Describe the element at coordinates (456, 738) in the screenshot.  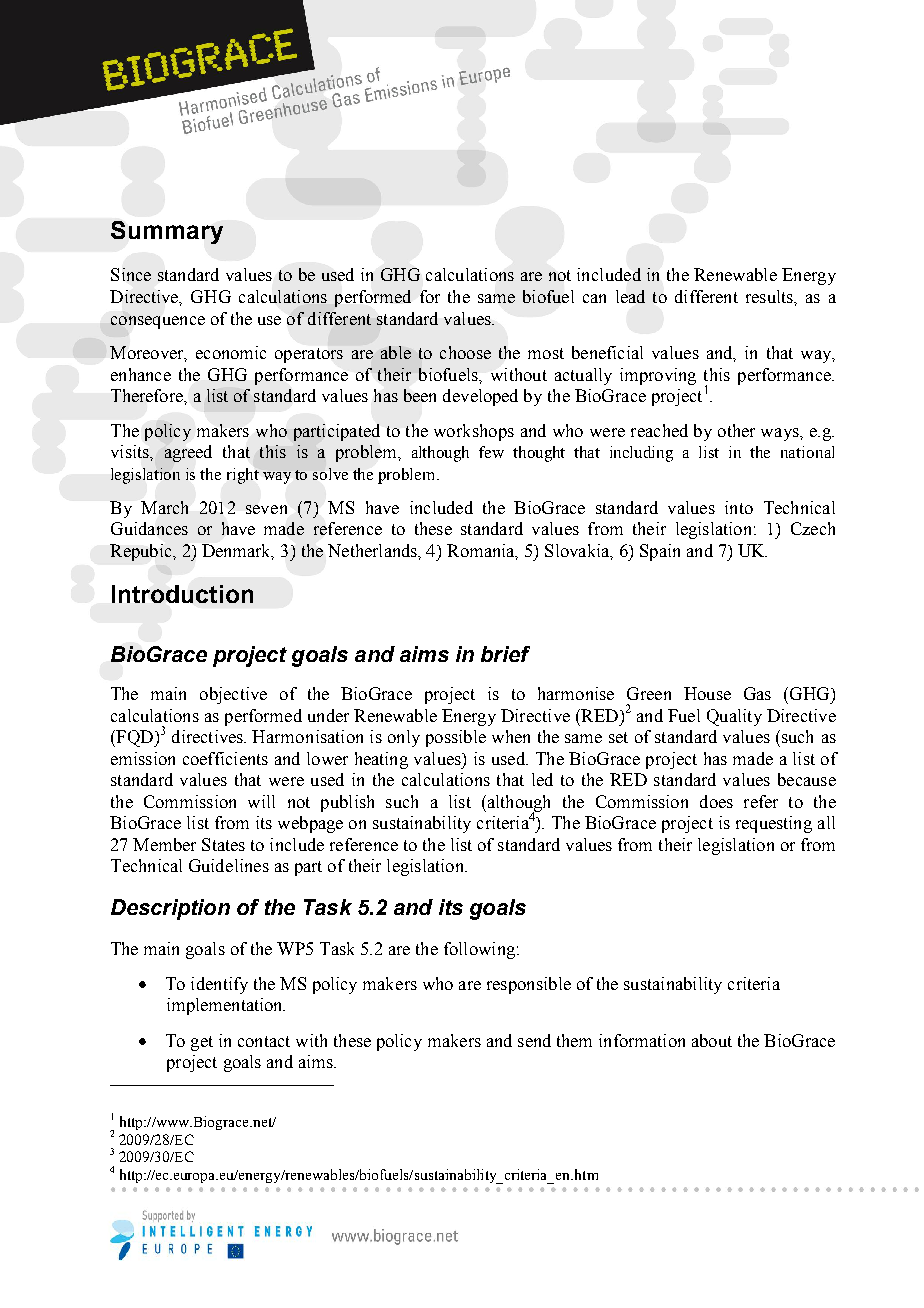
I see `possible` at that location.
